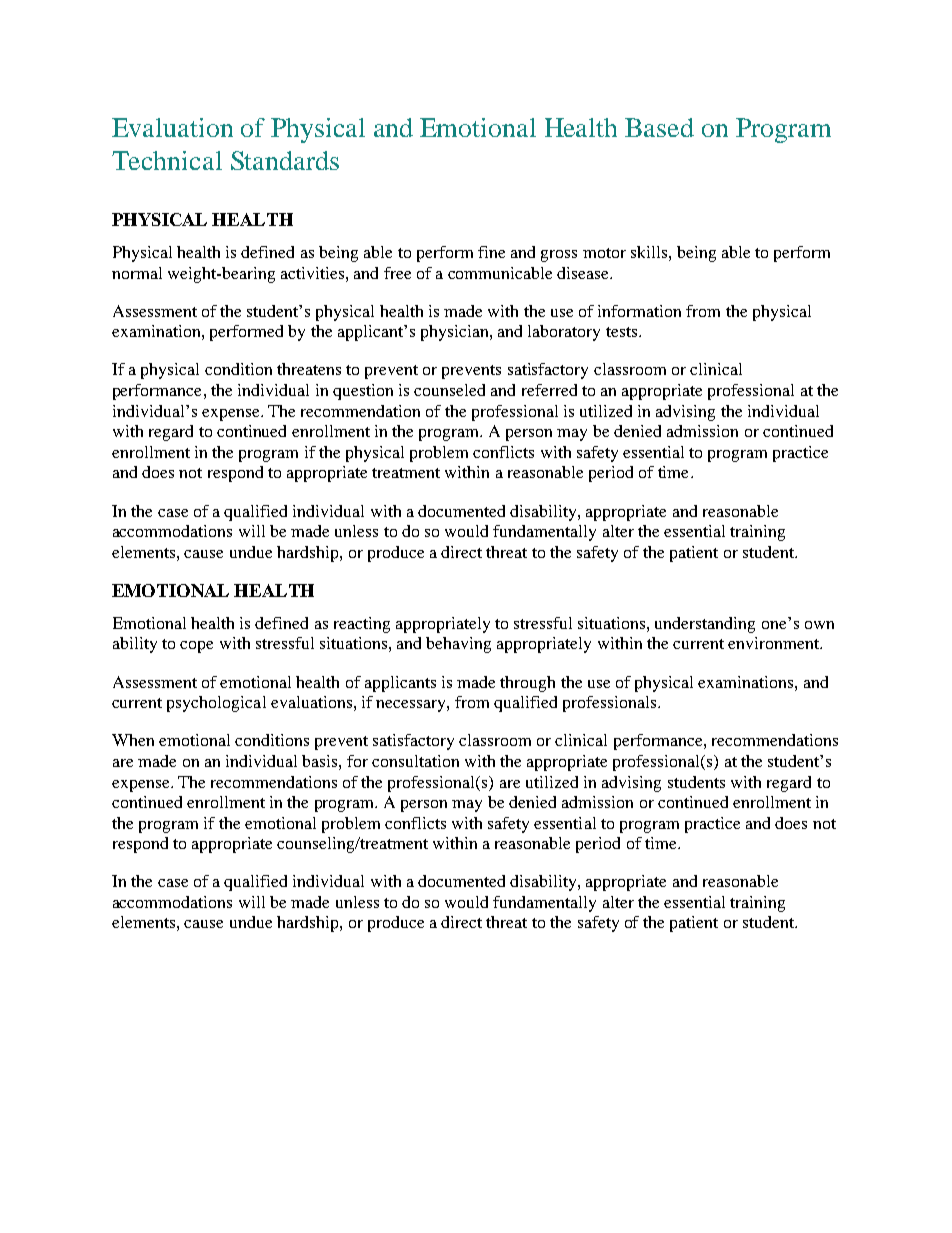 This image has height=1233, width=952. What do you see at coordinates (137, 273) in the image?
I see `normal` at bounding box center [137, 273].
